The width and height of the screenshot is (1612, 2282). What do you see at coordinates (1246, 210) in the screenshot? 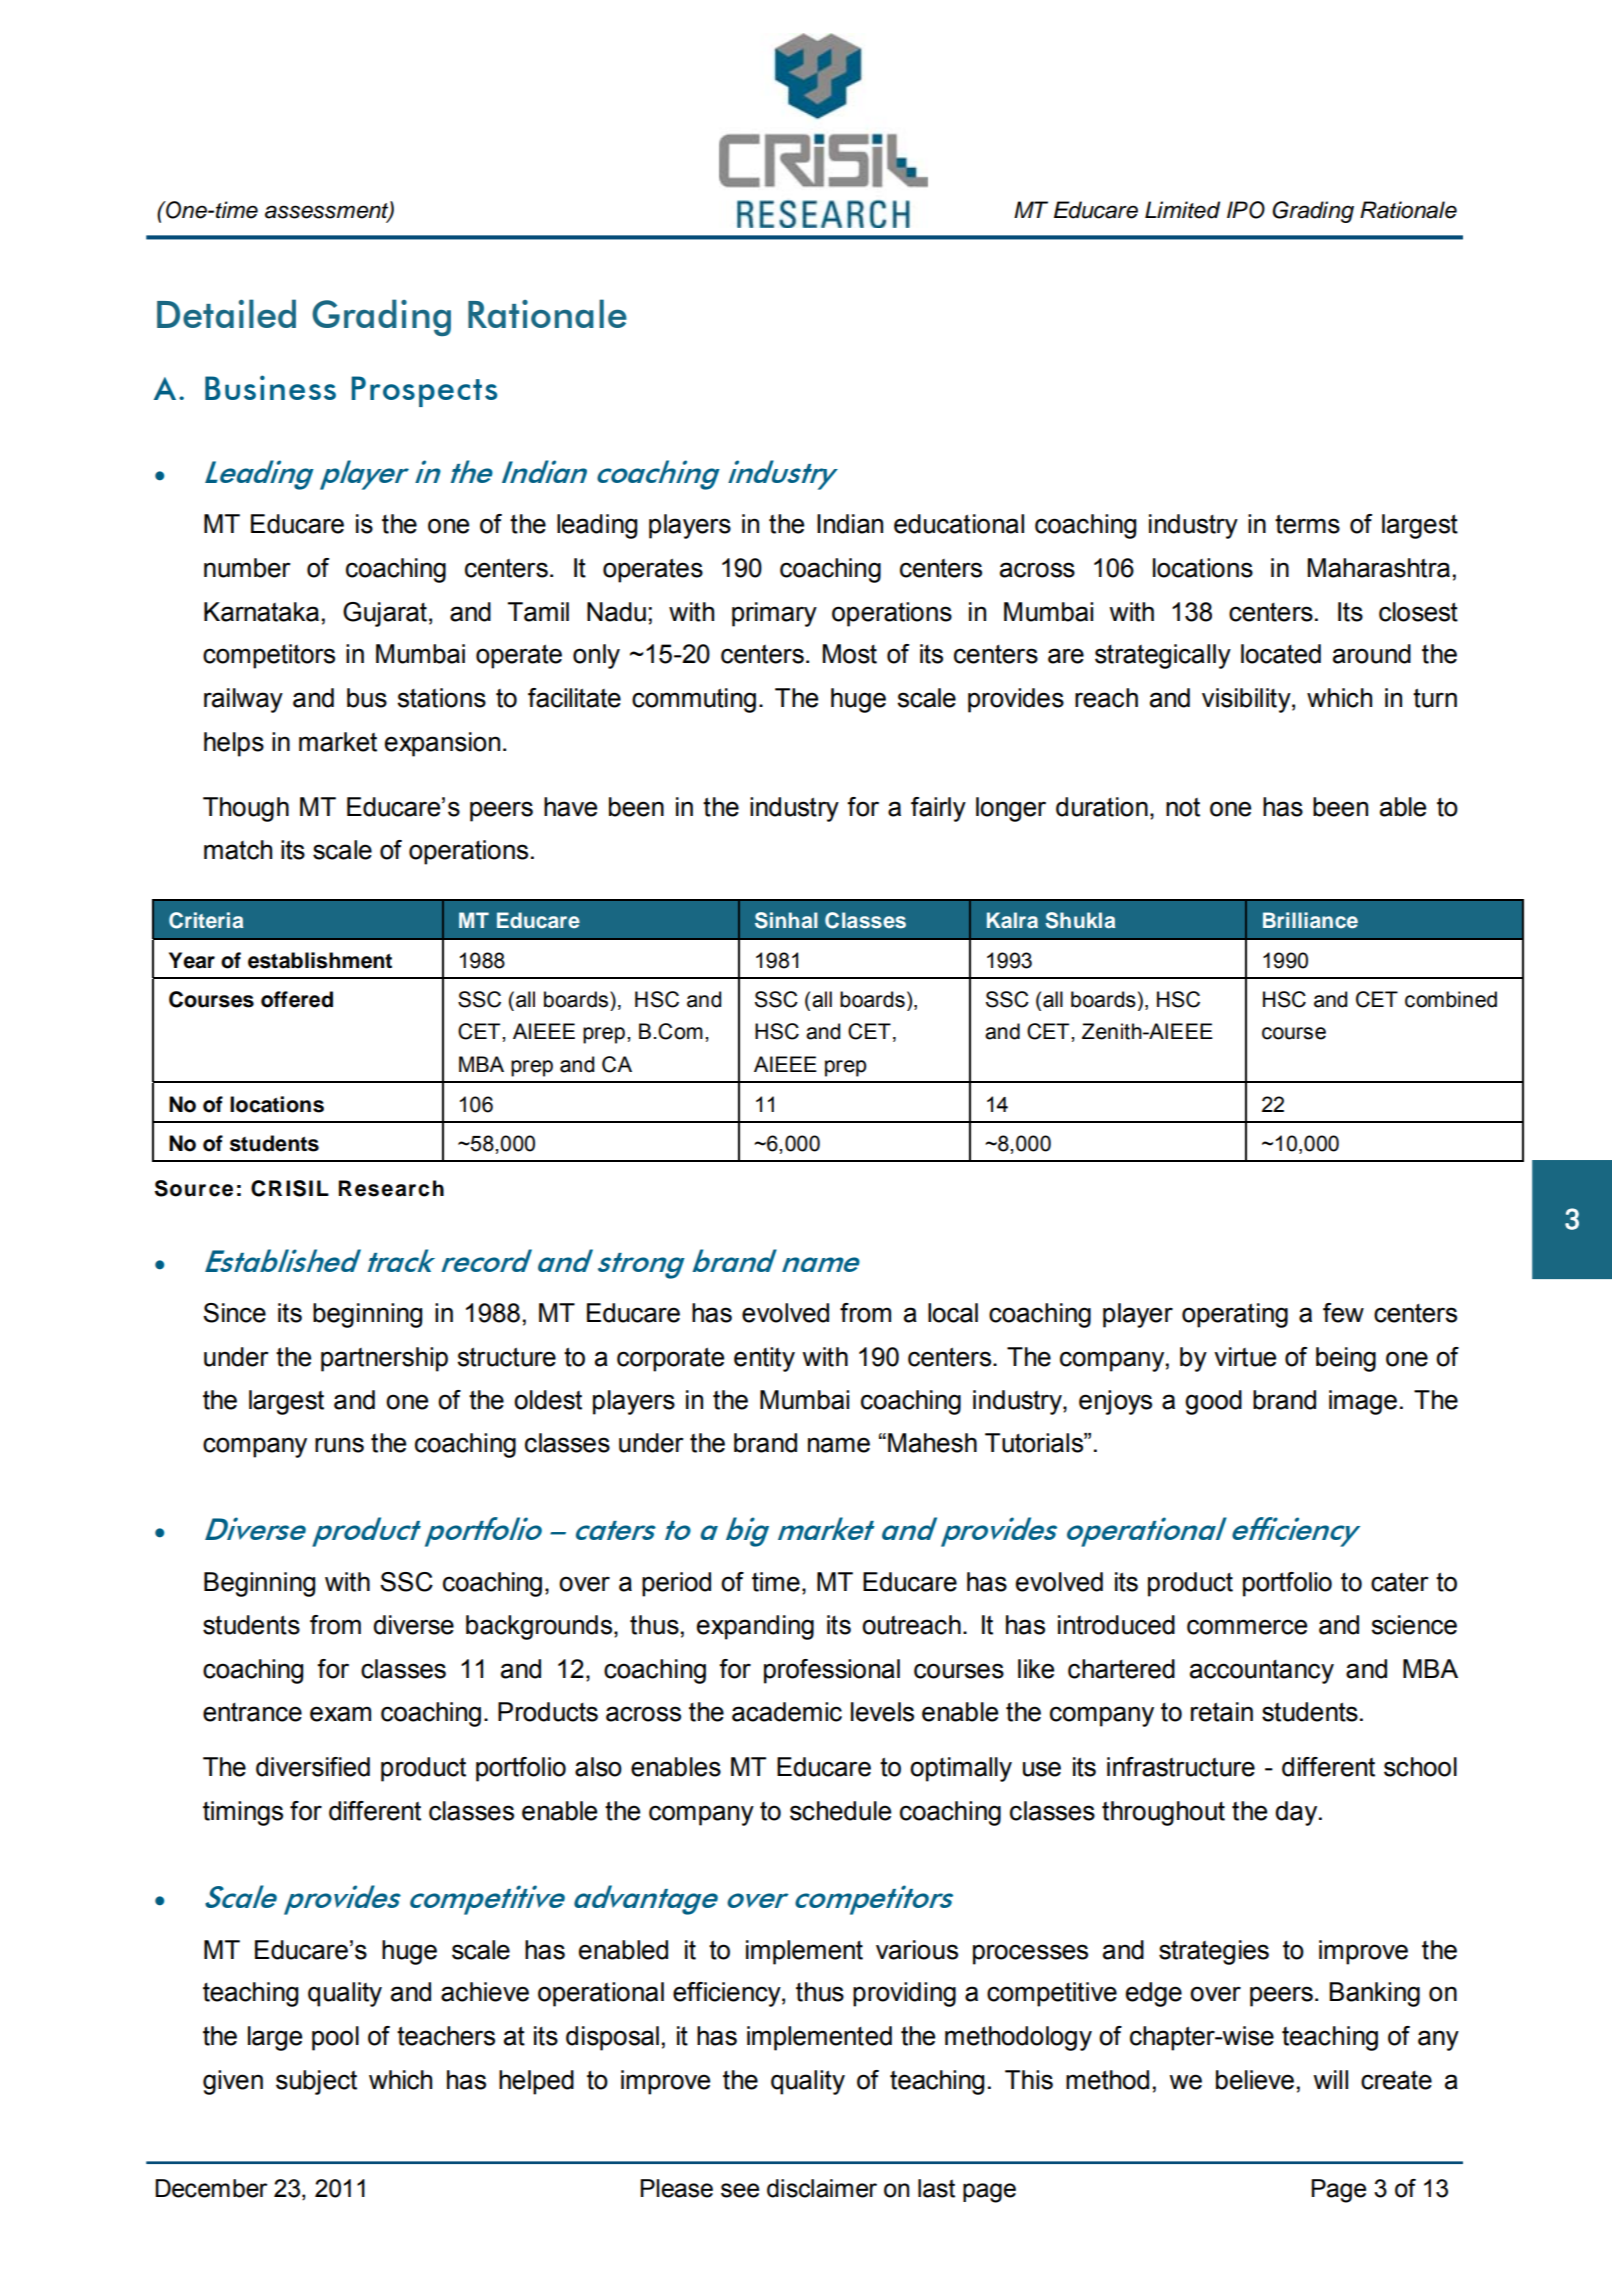
I see `IPO` at bounding box center [1246, 210].
